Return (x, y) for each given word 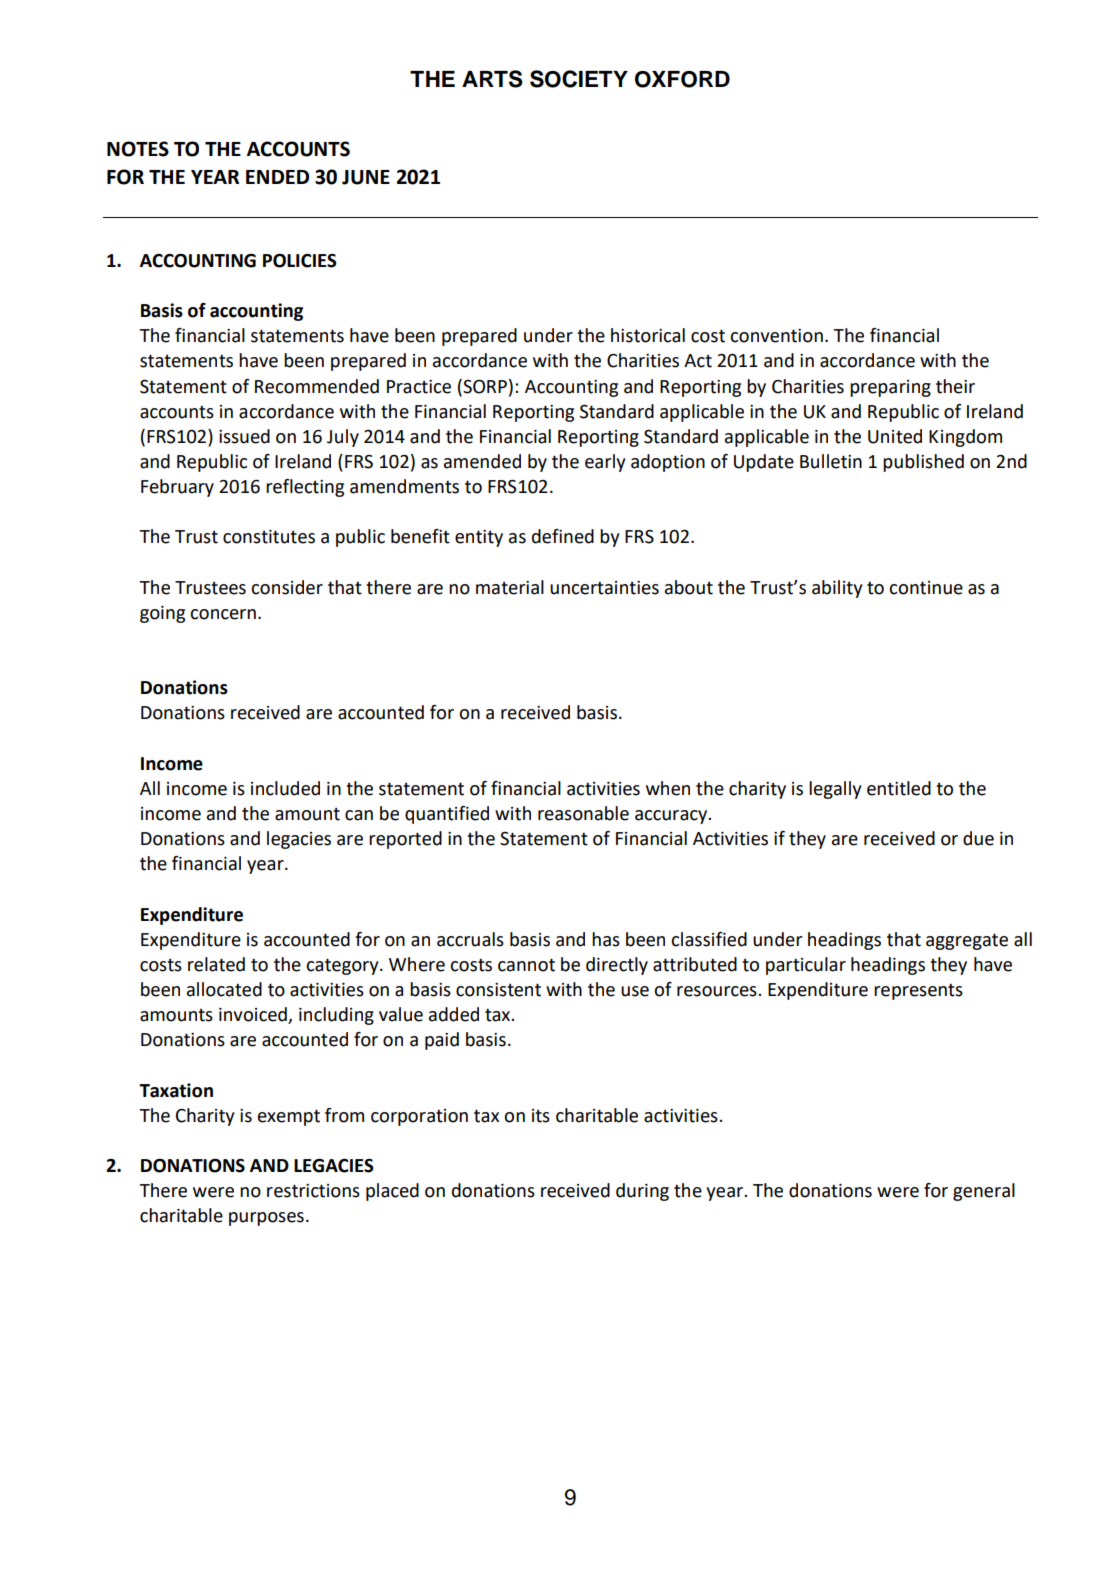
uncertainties (604, 588)
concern (223, 614)
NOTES (138, 149)
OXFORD (682, 79)
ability (837, 589)
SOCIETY (579, 79)
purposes (266, 1219)
